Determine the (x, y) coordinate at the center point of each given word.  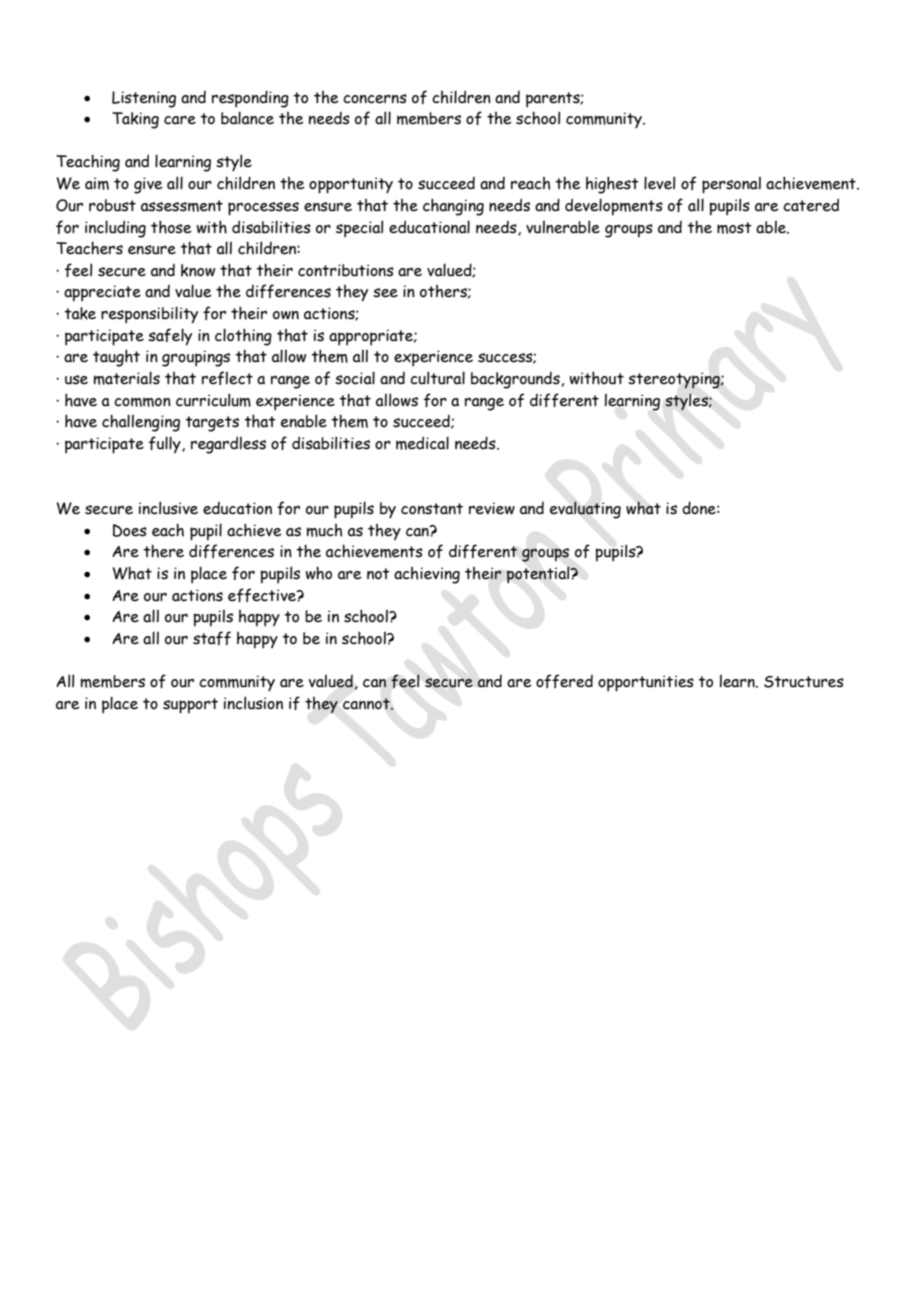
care (180, 120)
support (190, 706)
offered (564, 681)
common (142, 402)
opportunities (646, 683)
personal (731, 185)
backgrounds (515, 380)
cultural (437, 378)
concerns (375, 99)
